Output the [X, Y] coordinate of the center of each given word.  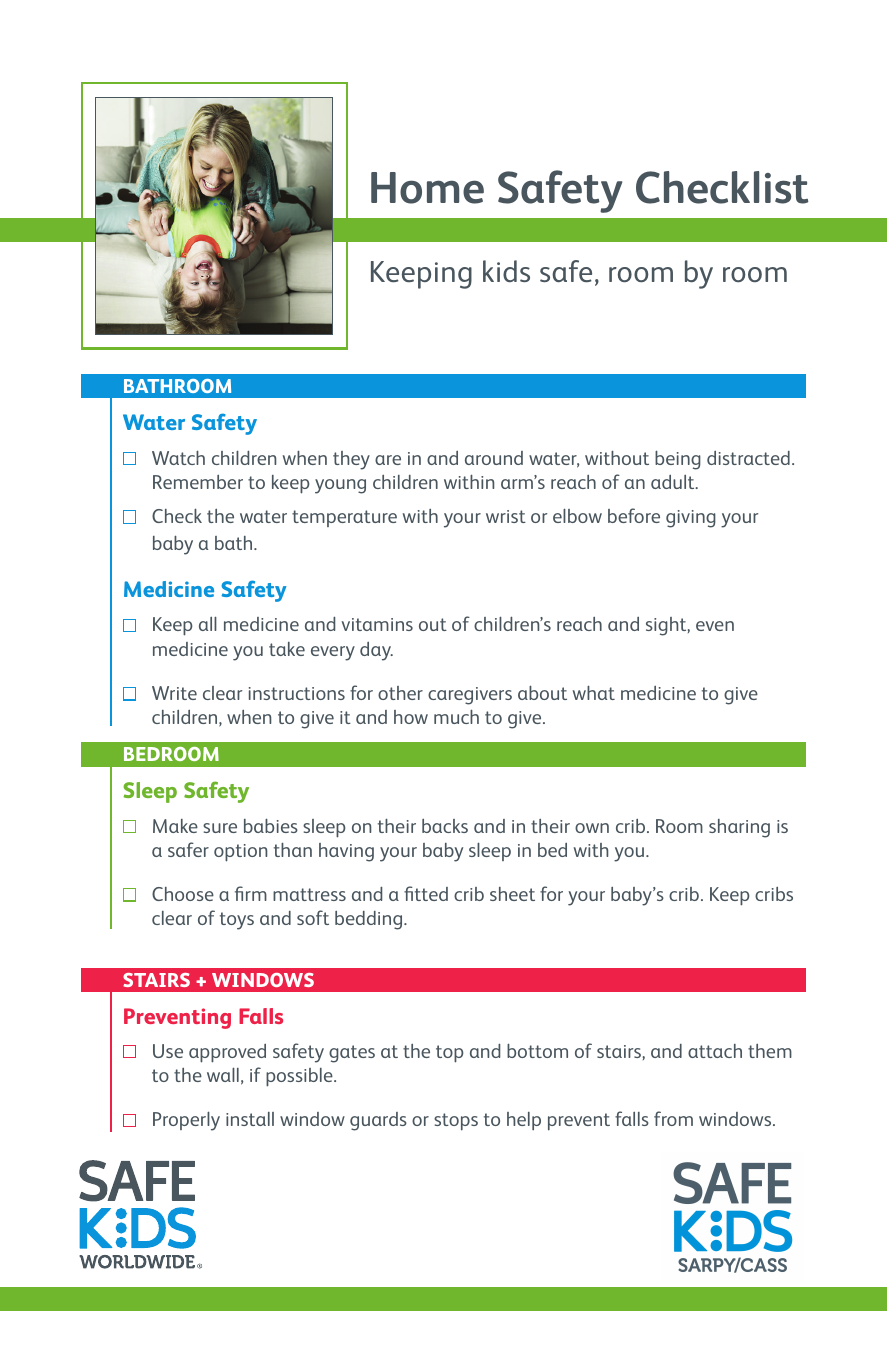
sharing [739, 828]
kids [506, 271]
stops [456, 1122]
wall [223, 1075]
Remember [198, 482]
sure [220, 828]
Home [427, 188]
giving [691, 519]
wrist [506, 516]
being [678, 460]
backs [445, 826]
